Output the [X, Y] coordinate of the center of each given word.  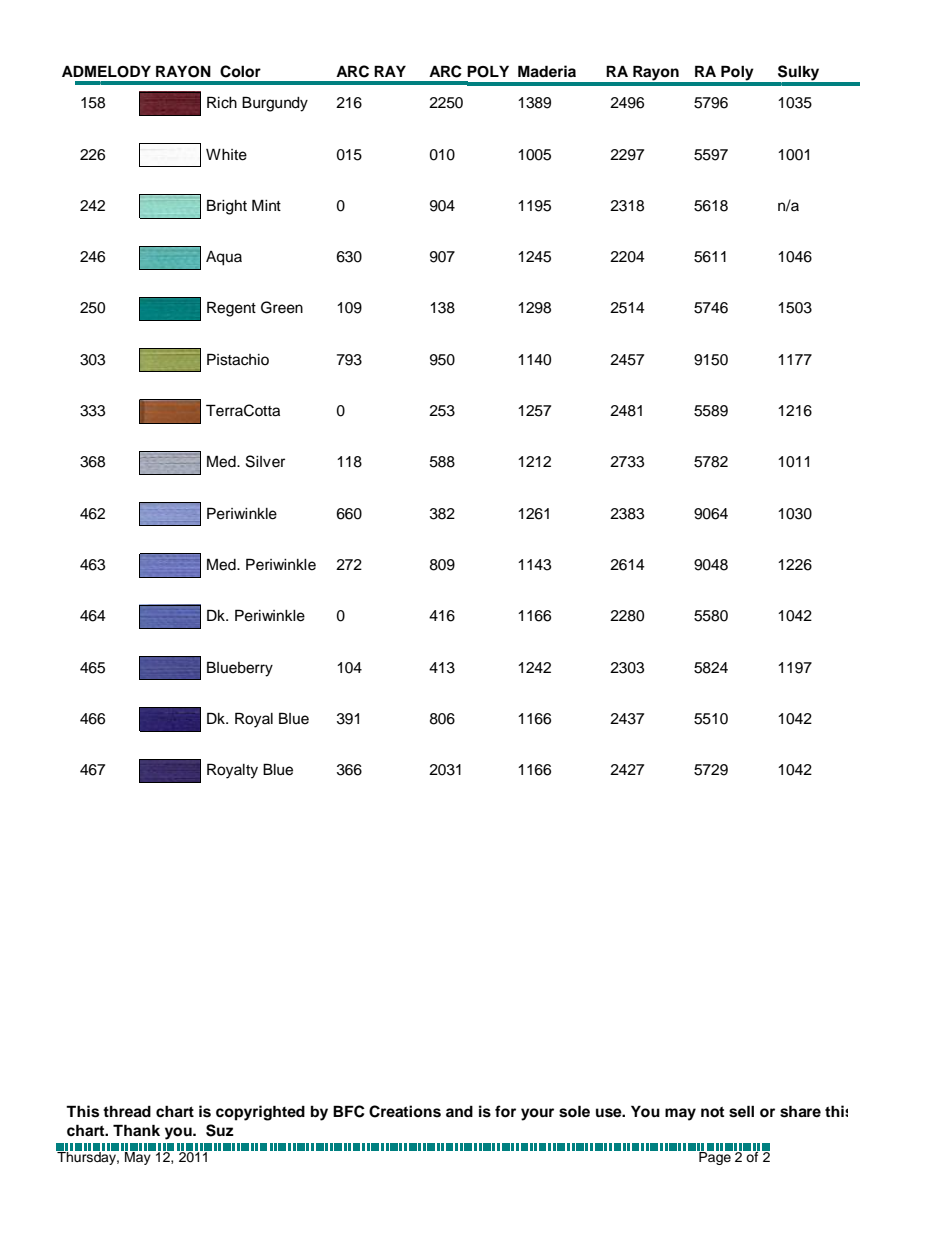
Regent [231, 309]
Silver [265, 461]
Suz [220, 1130]
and [459, 1111]
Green [282, 307]
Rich [222, 102]
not [712, 1112]
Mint [266, 205]
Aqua [224, 258]
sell [741, 1111]
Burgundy [275, 104]
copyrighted [260, 1113]
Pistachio [238, 359]
